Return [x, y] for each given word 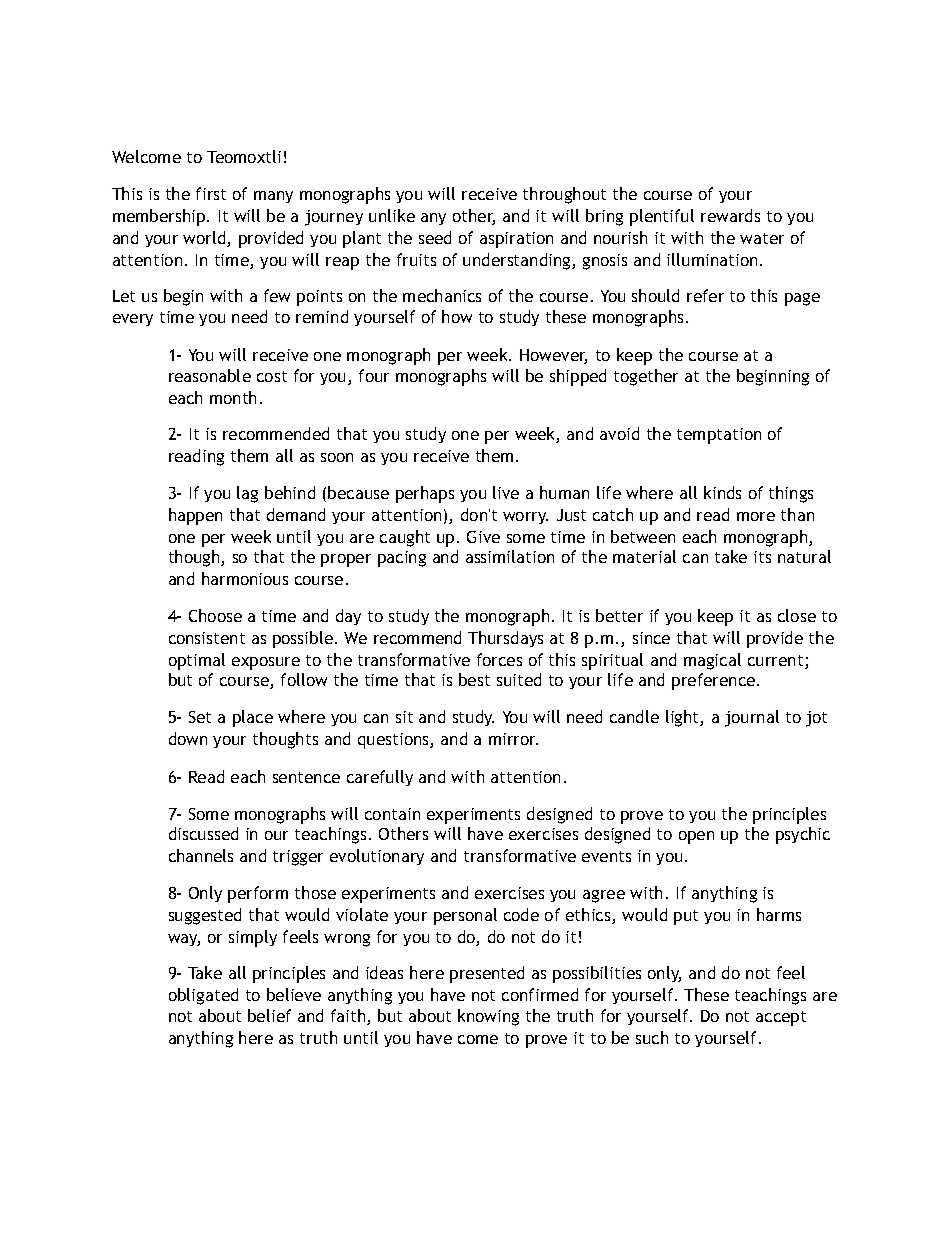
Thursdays [505, 639]
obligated [203, 996]
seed [435, 237]
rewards [730, 215]
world [205, 239]
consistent [207, 638]
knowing [488, 1017]
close [797, 615]
